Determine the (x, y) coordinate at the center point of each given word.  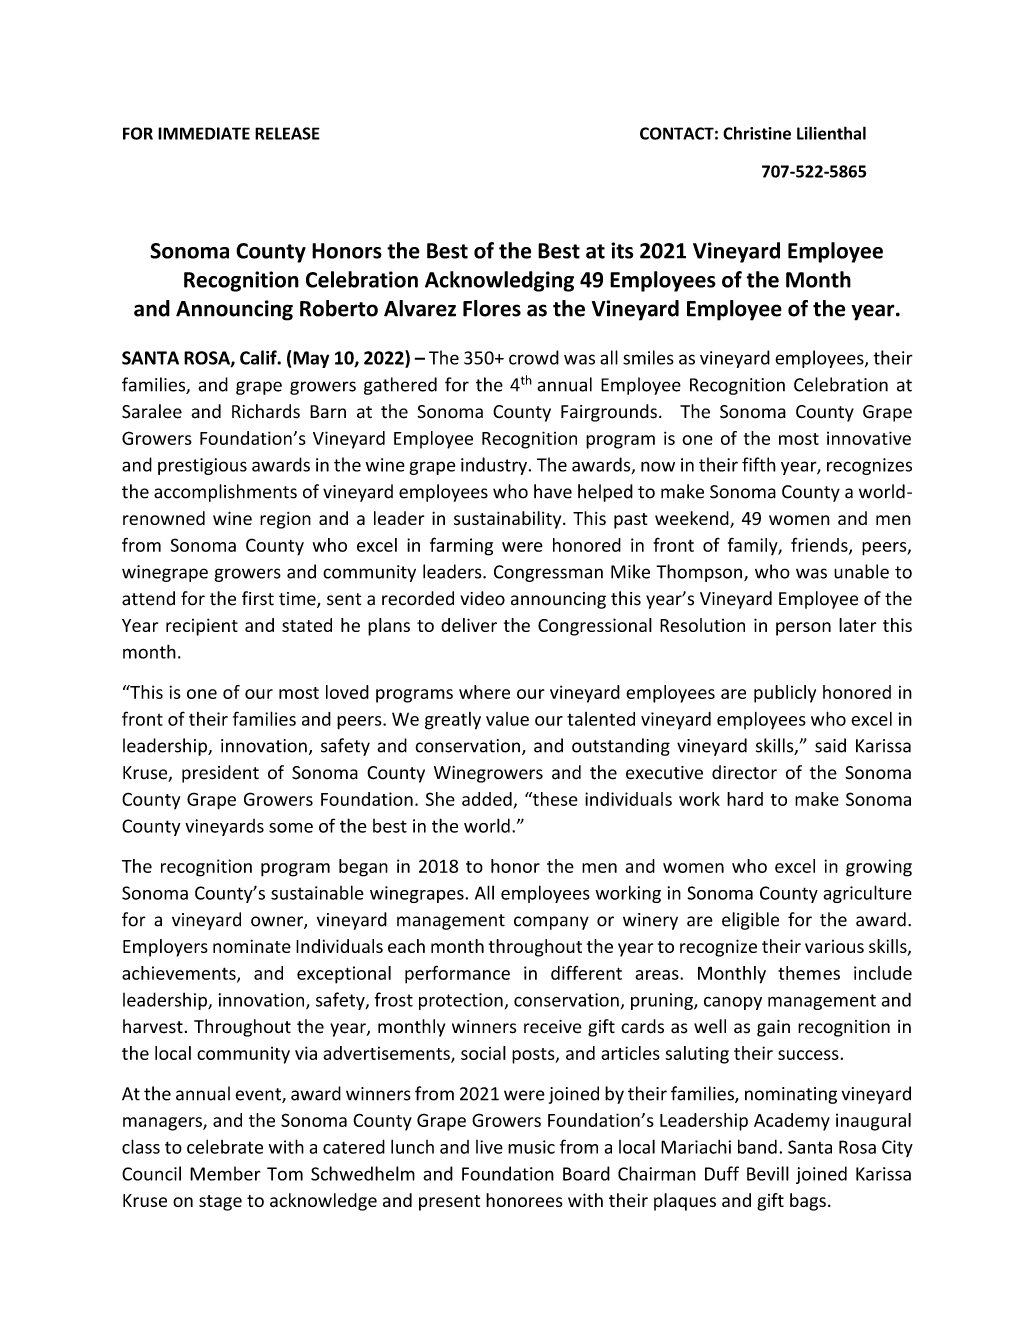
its (622, 250)
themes (809, 973)
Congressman (548, 573)
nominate (252, 946)
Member (225, 1173)
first (258, 598)
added (487, 799)
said (830, 745)
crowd (534, 357)
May (311, 359)
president (220, 774)
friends (820, 545)
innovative (869, 438)
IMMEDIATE (204, 133)
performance (457, 974)
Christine (757, 133)
